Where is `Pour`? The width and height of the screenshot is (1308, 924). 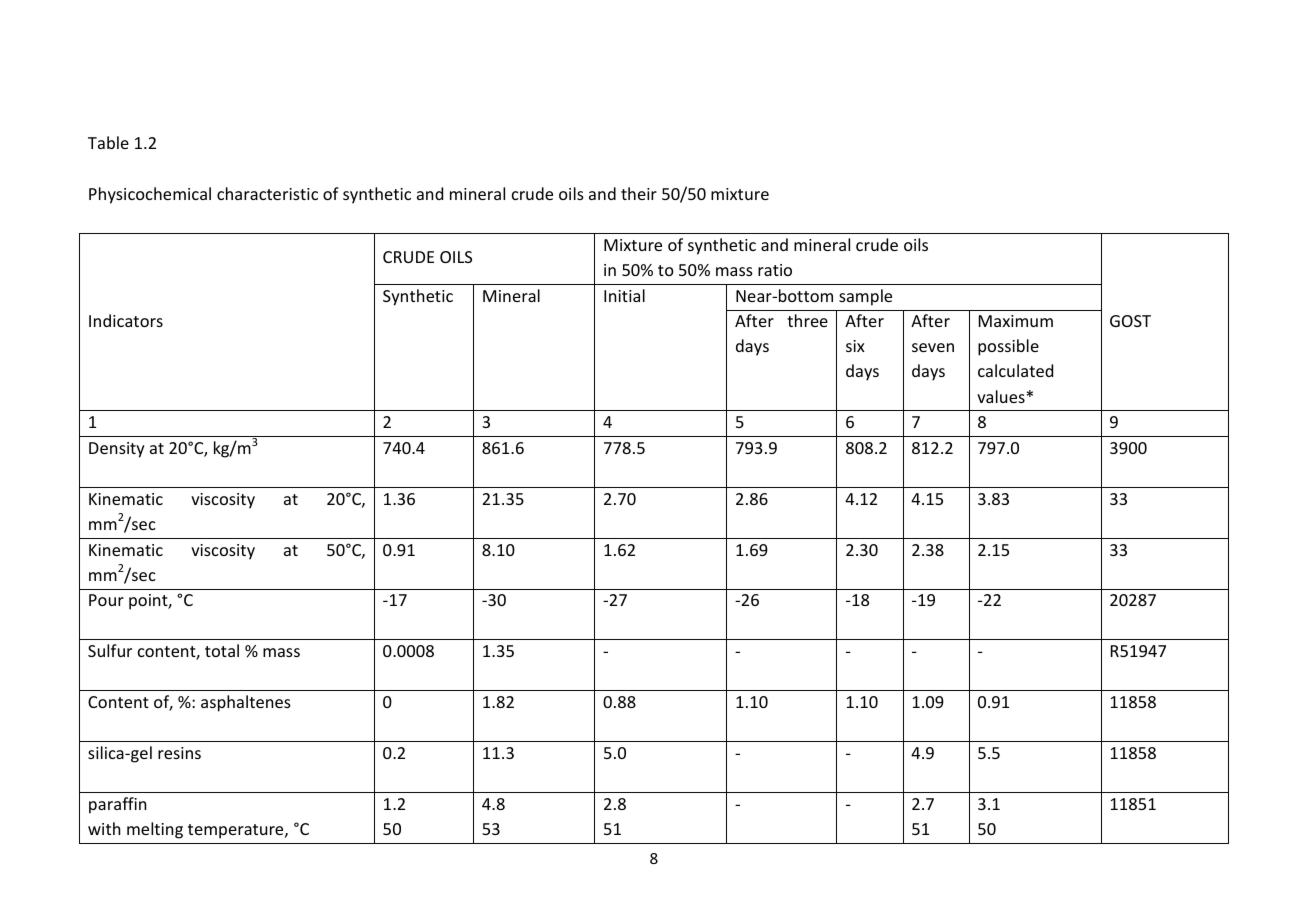
Pour is located at coordinates (106, 600).
